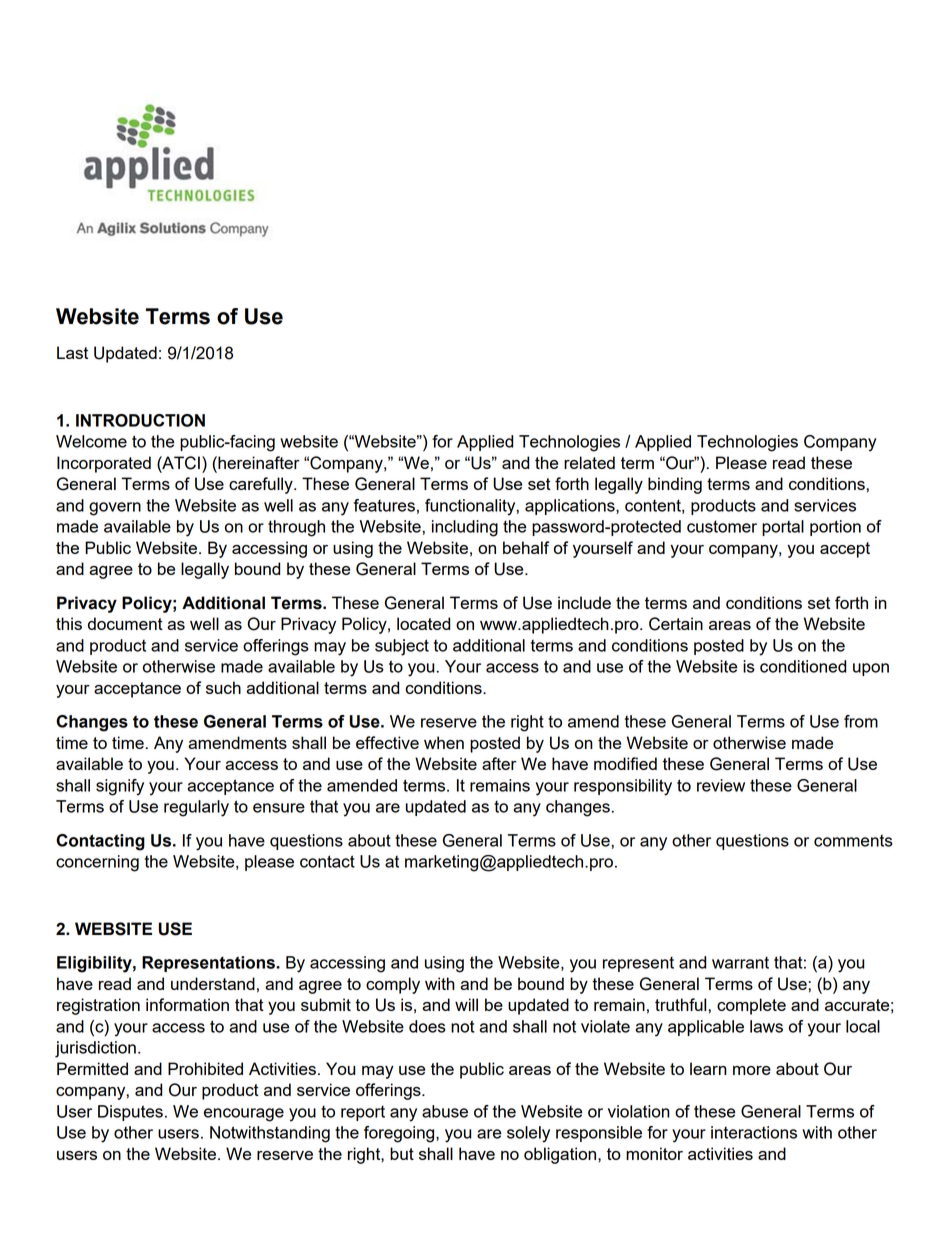 The width and height of the image is (952, 1233). Describe the element at coordinates (120, 787) in the image. I see `signify` at that location.
